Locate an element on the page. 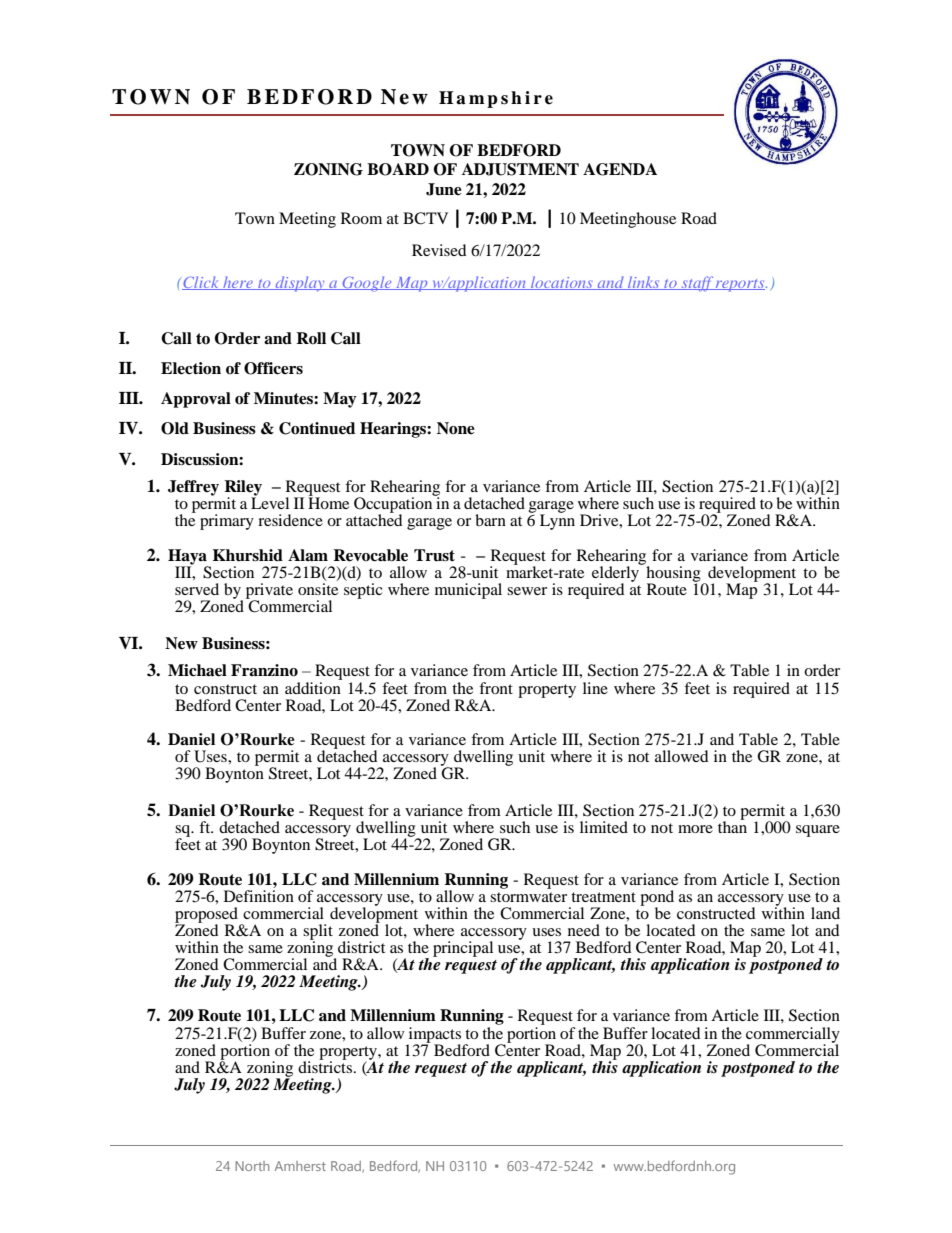  addition is located at coordinates (313, 686).
